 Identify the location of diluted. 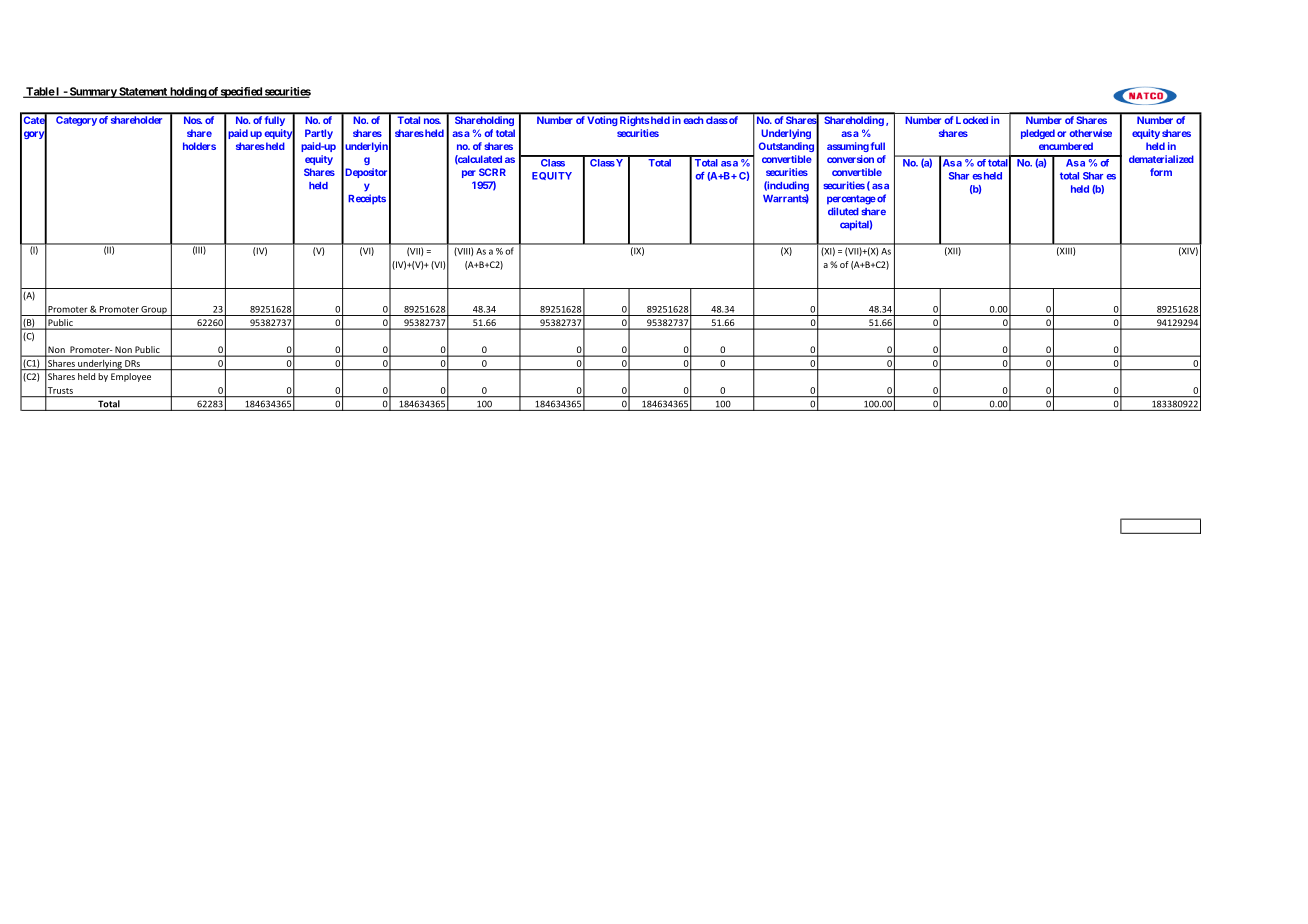
(843, 211).
